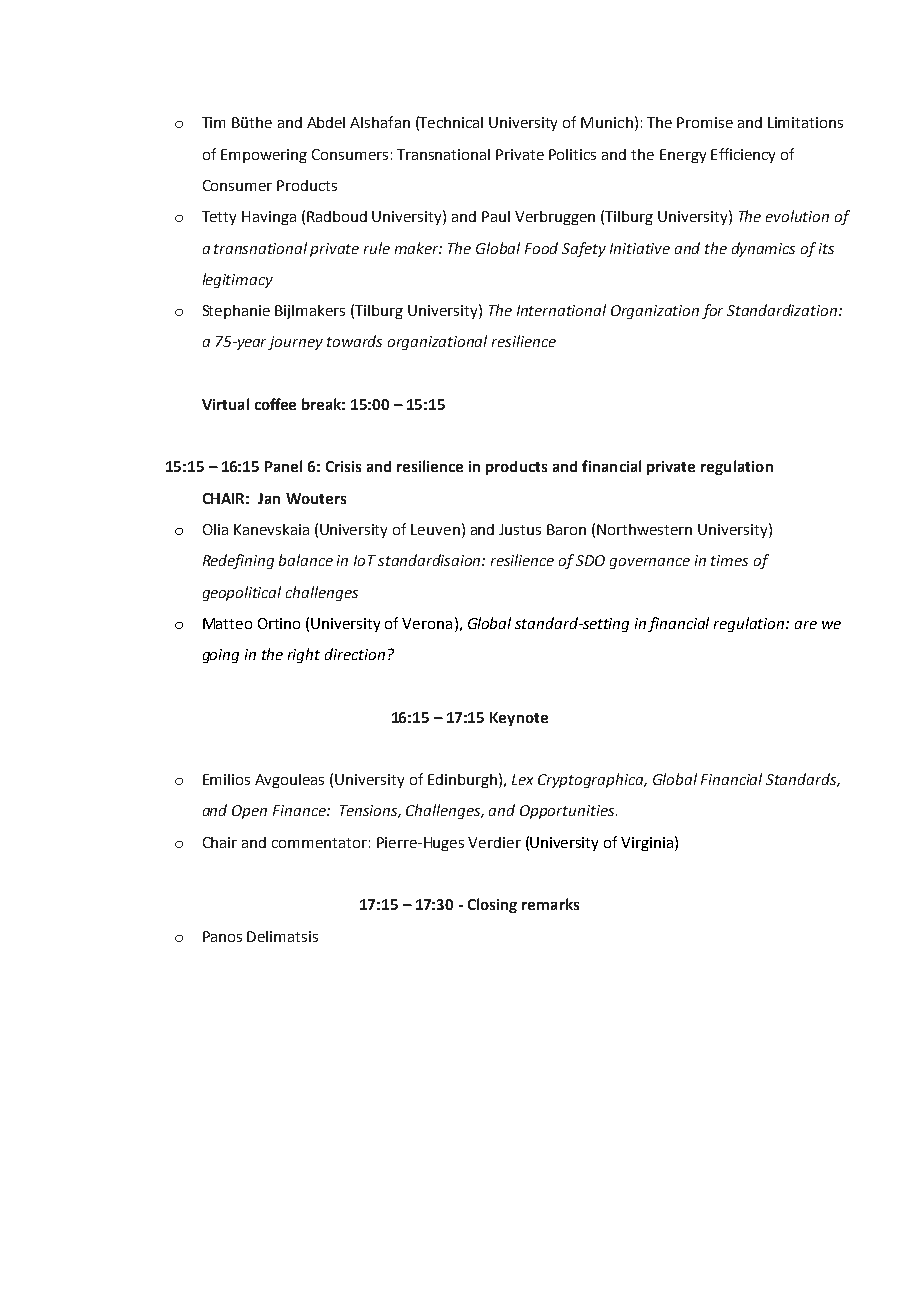 The image size is (924, 1308). I want to click on Baron, so click(566, 529).
